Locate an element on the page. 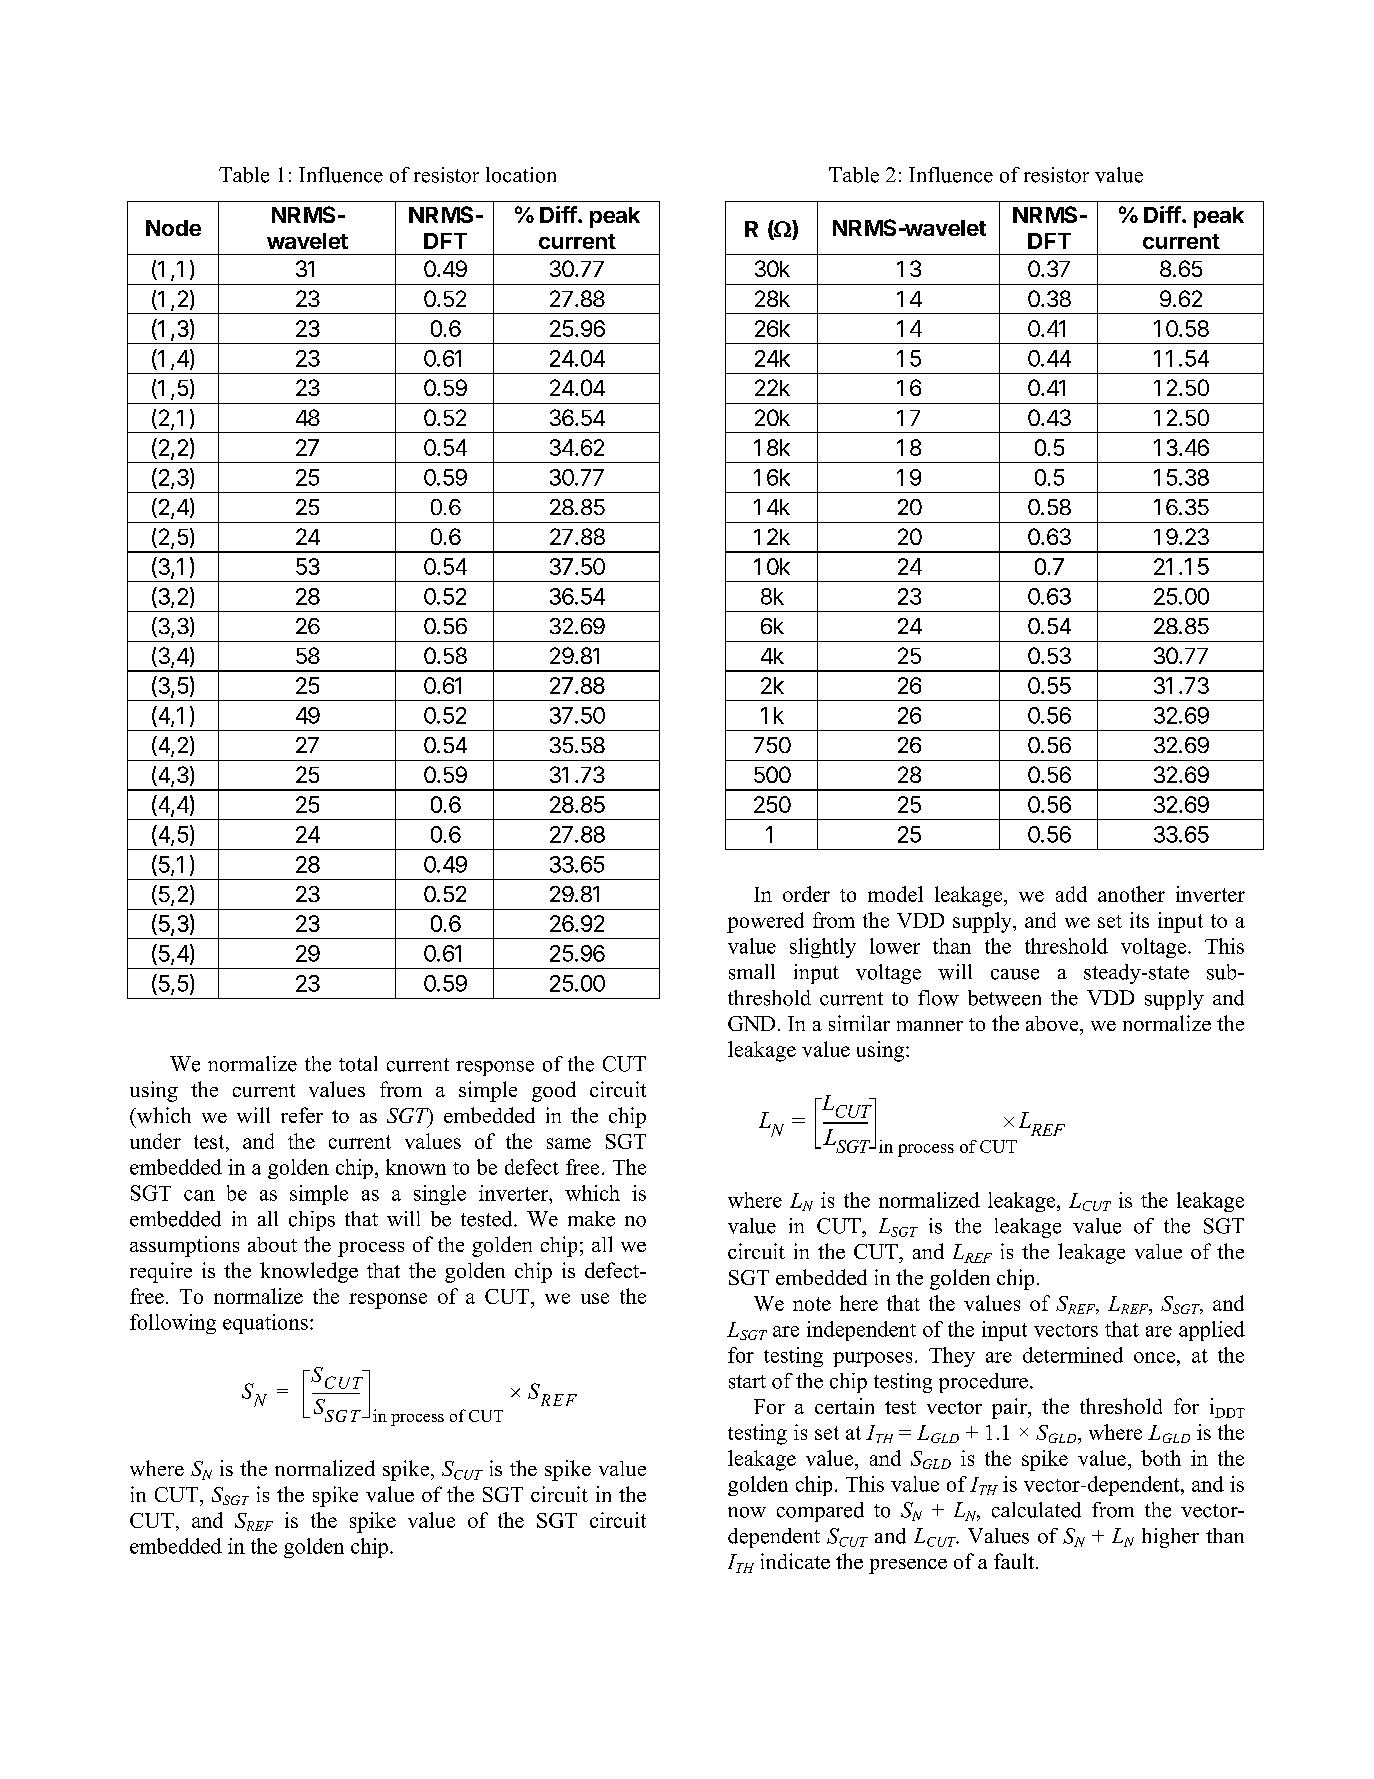  equations is located at coordinates (265, 1324).
